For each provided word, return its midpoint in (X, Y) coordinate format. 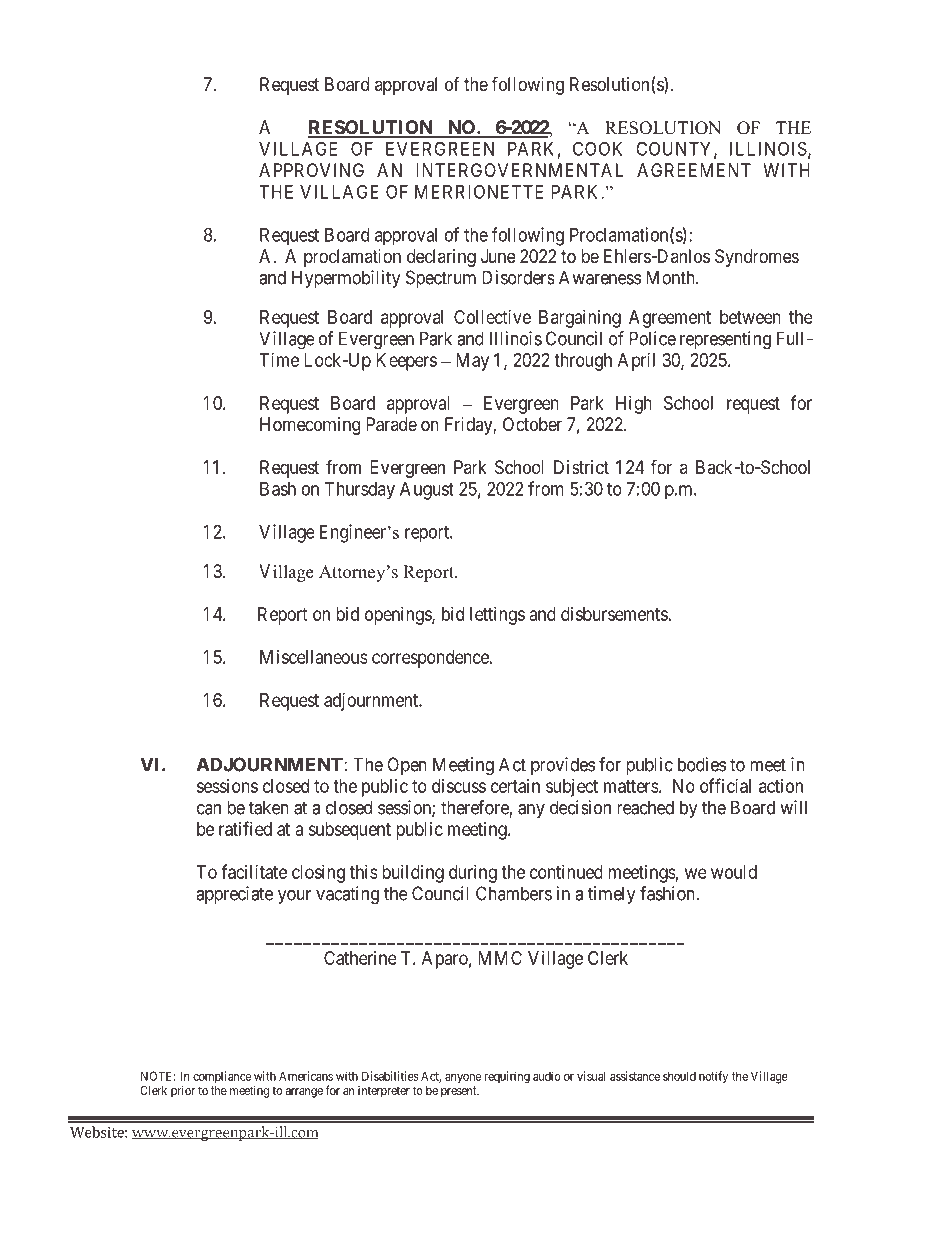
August (427, 491)
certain (515, 786)
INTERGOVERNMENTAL (519, 170)
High (634, 405)
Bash (278, 489)
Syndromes (757, 258)
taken (269, 807)
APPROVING (311, 170)
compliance (222, 1077)
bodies (702, 764)
